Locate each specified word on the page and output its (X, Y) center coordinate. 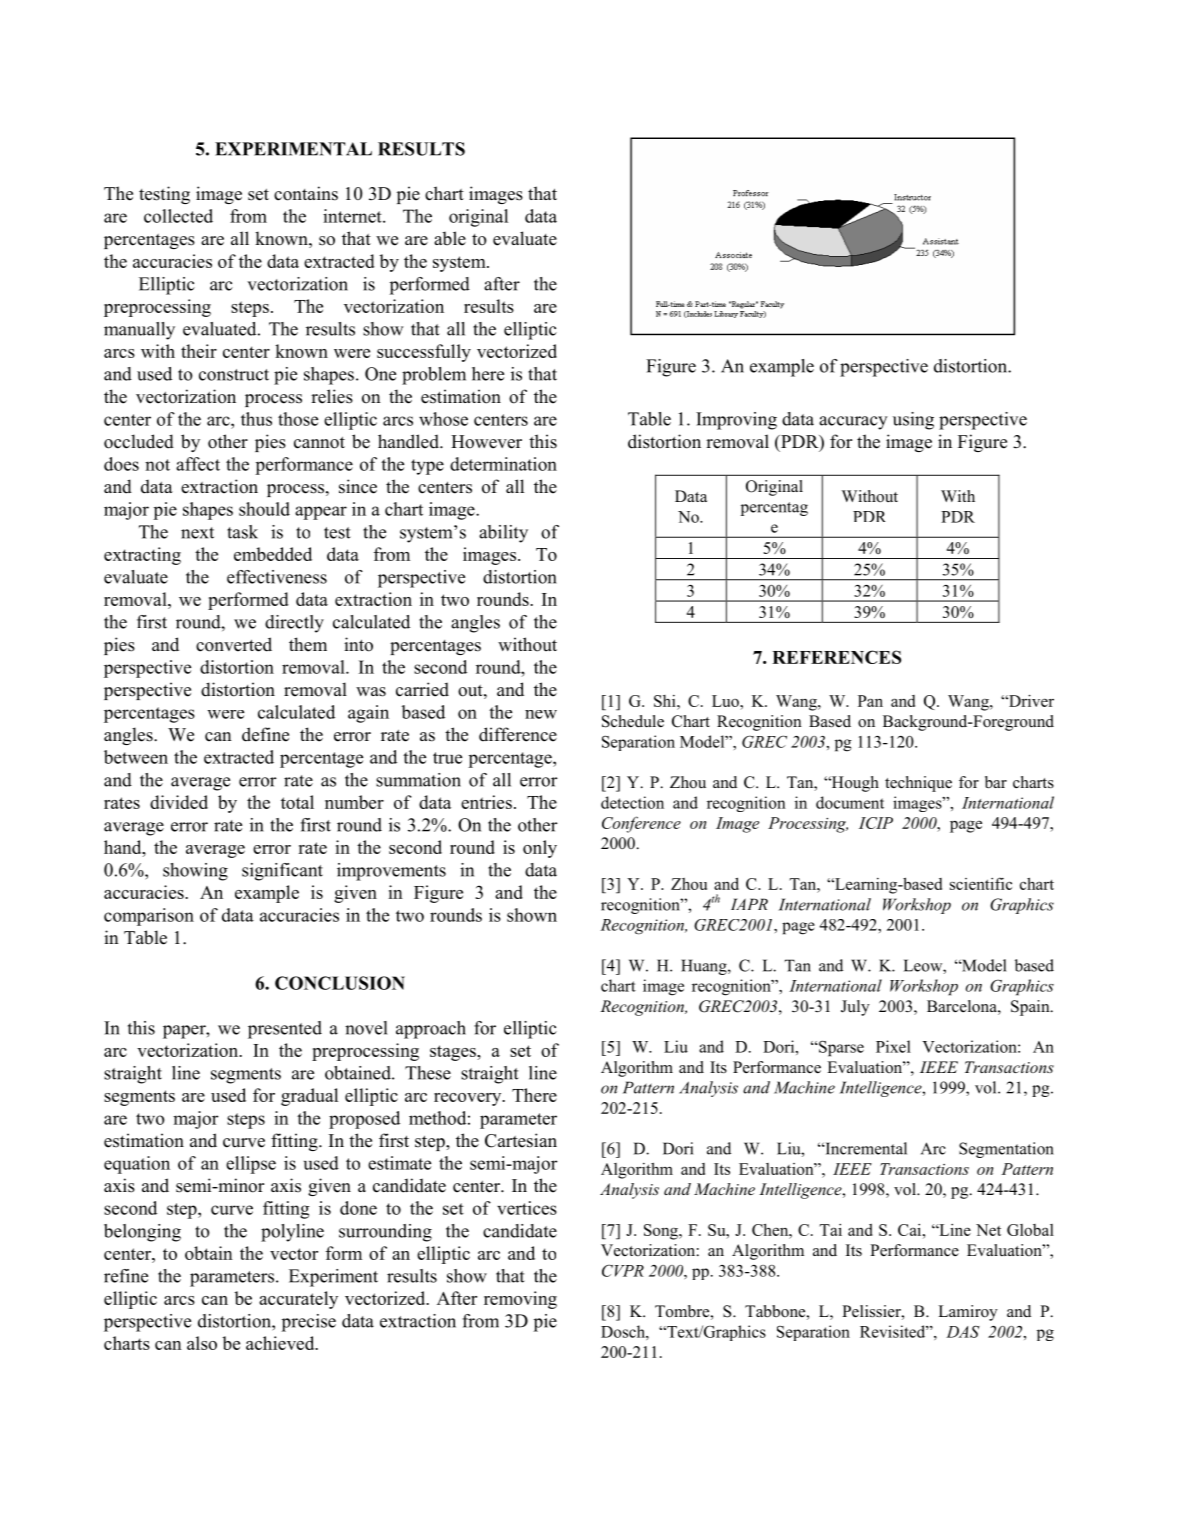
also (202, 1343)
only (540, 849)
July (855, 1008)
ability (503, 534)
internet (353, 216)
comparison (149, 917)
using (913, 421)
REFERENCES (836, 657)
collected (178, 216)
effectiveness (277, 577)
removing (520, 1300)
